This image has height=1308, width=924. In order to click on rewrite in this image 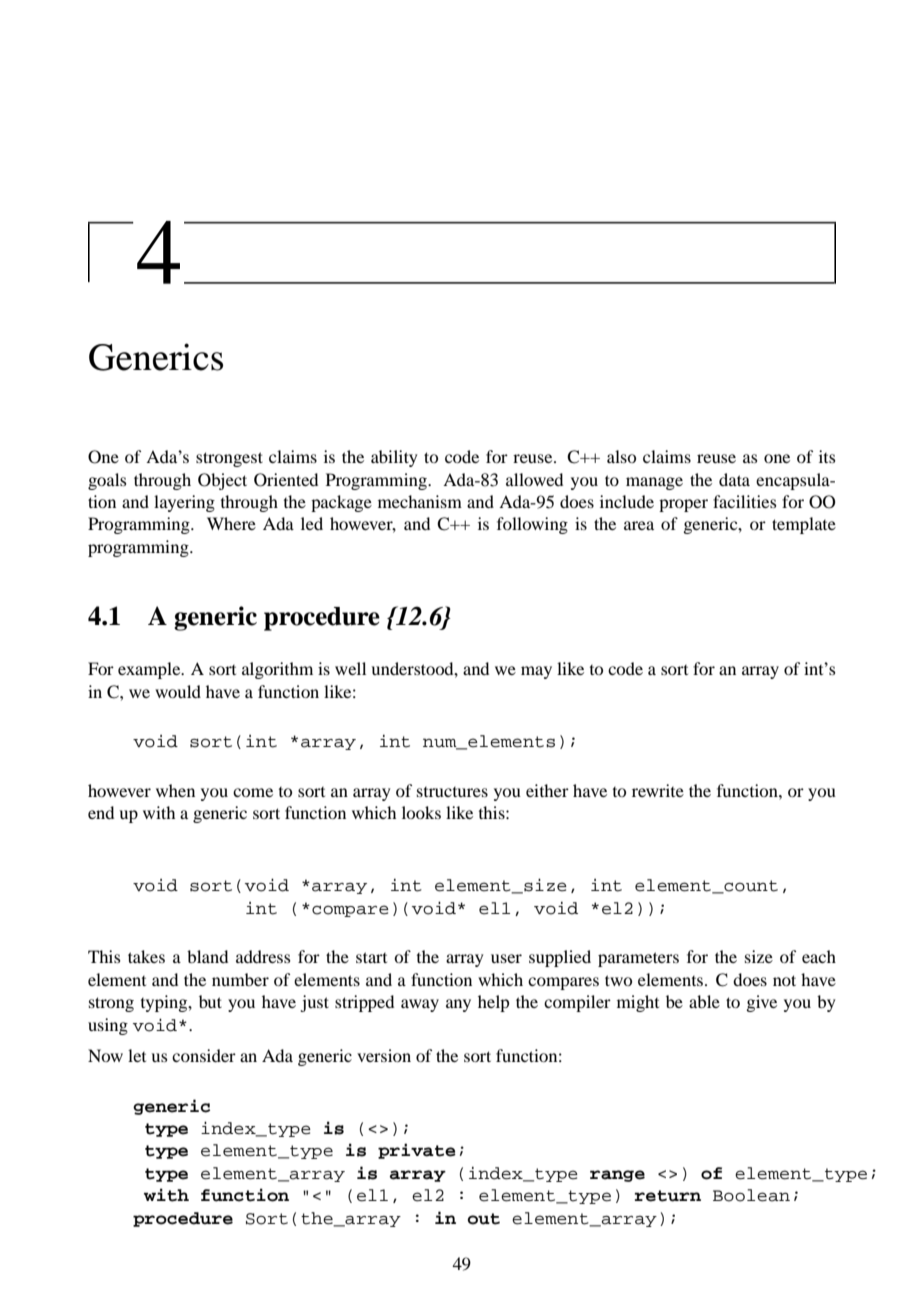, I will do `click(658, 790)`.
